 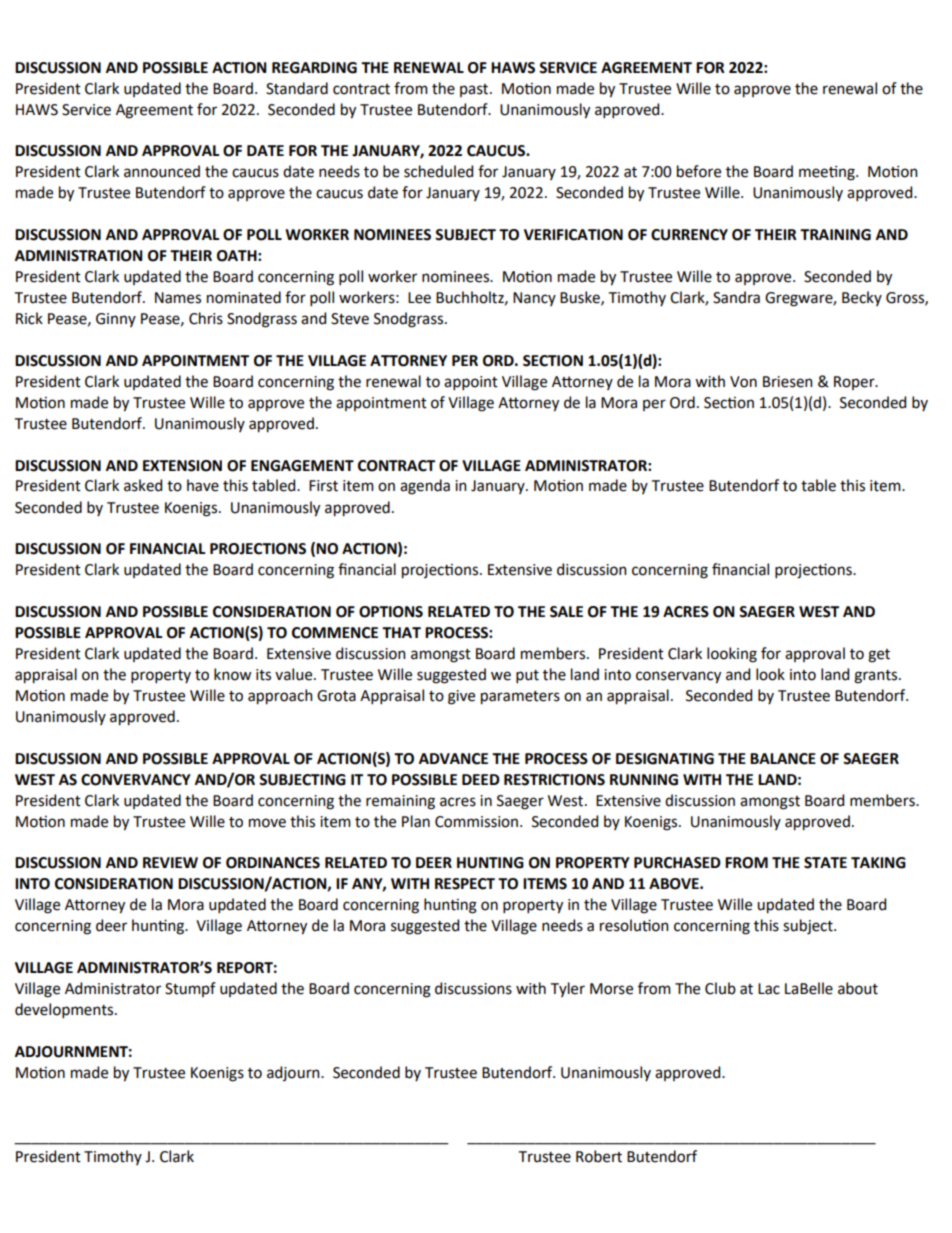 I want to click on developments, so click(x=65, y=1010).
